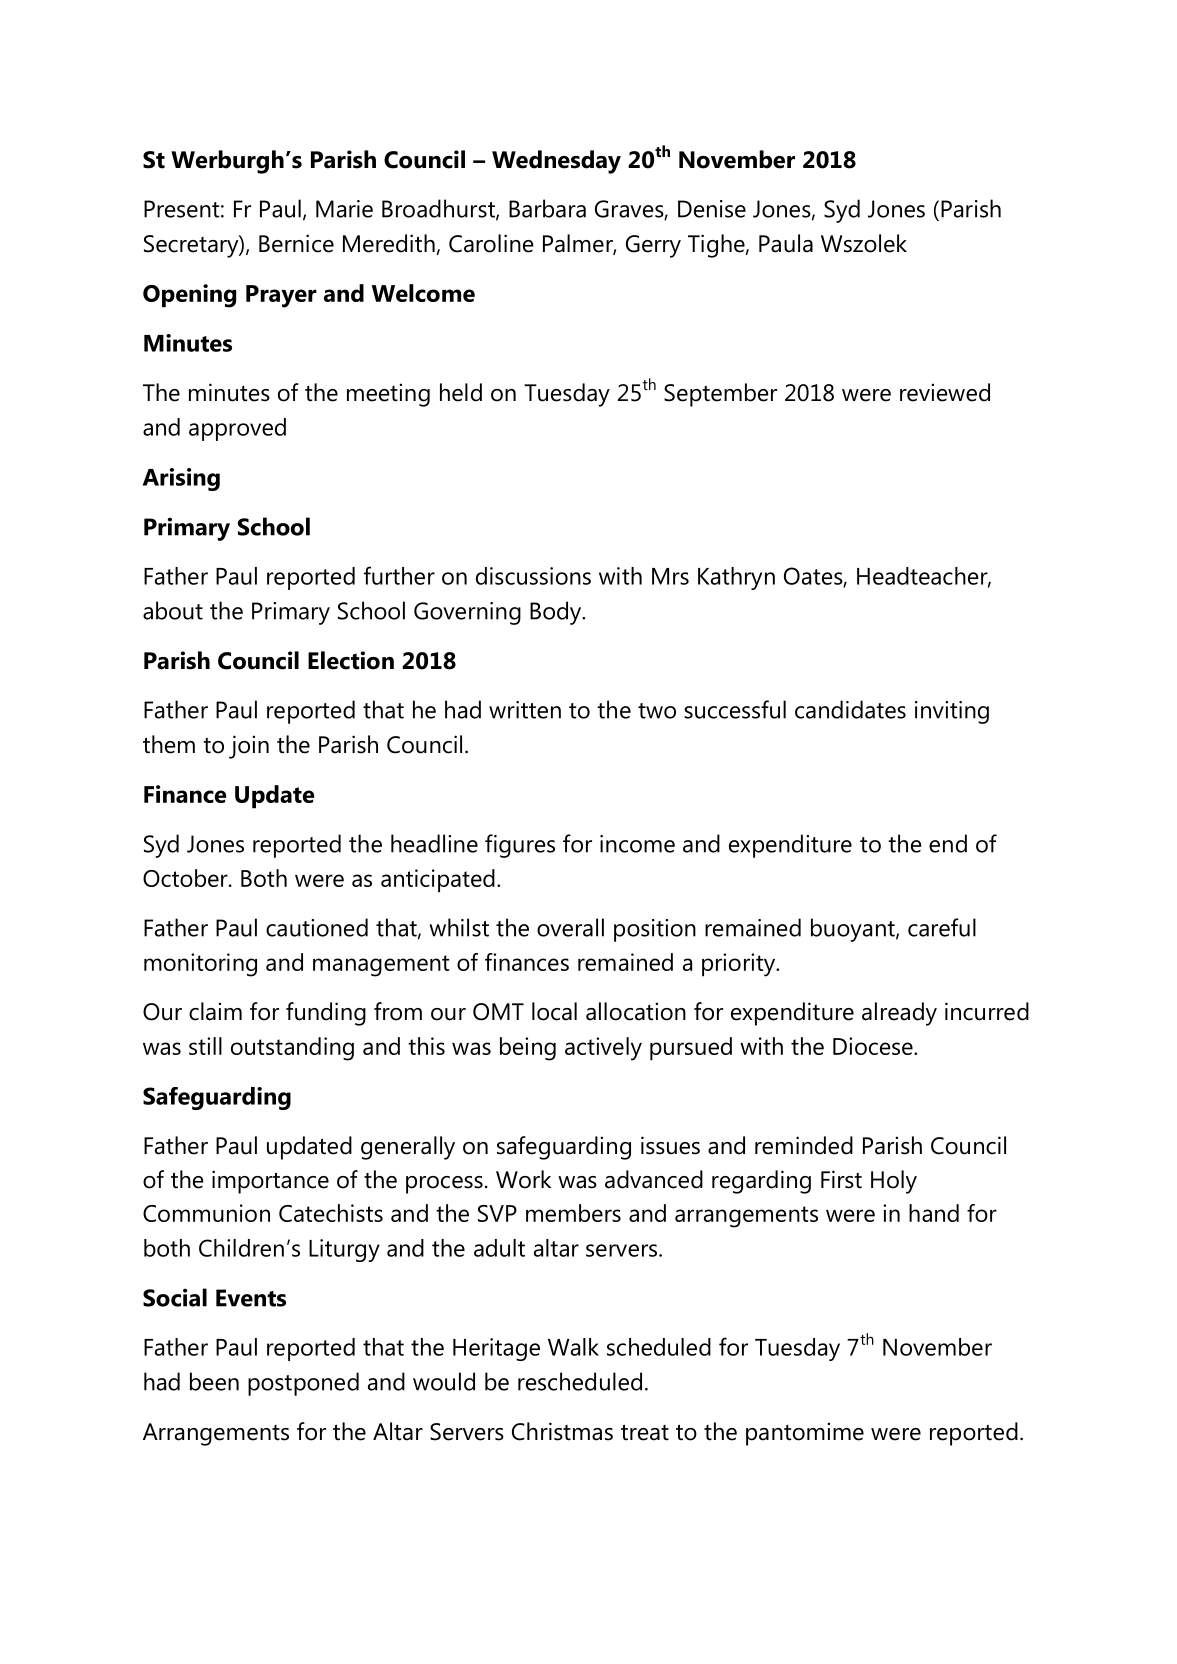 Image resolution: width=1177 pixels, height=1664 pixels. I want to click on income, so click(637, 844).
